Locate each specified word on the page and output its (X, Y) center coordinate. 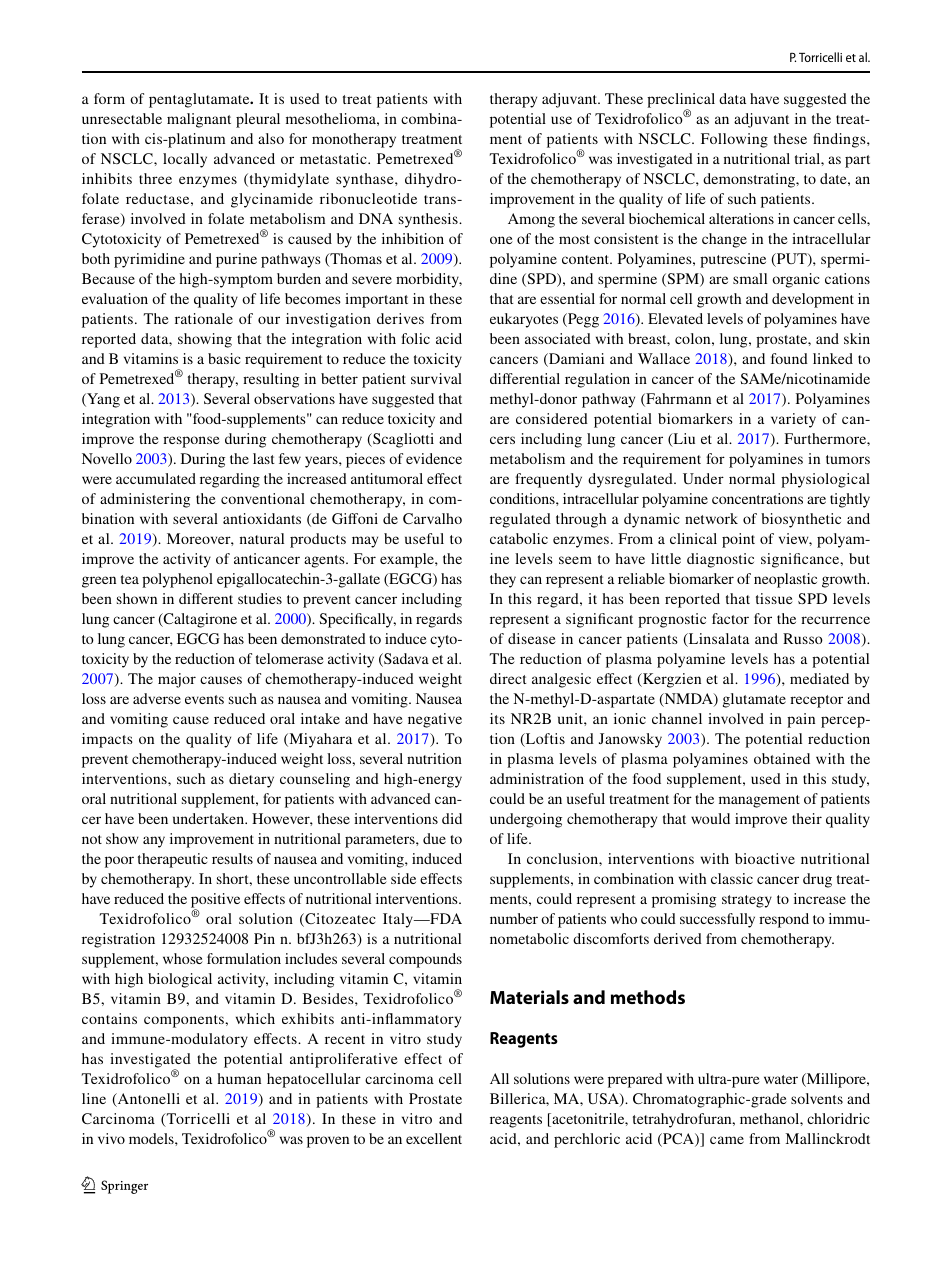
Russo (803, 638)
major (177, 680)
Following (734, 140)
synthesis (429, 220)
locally (185, 160)
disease (532, 638)
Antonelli (147, 1100)
